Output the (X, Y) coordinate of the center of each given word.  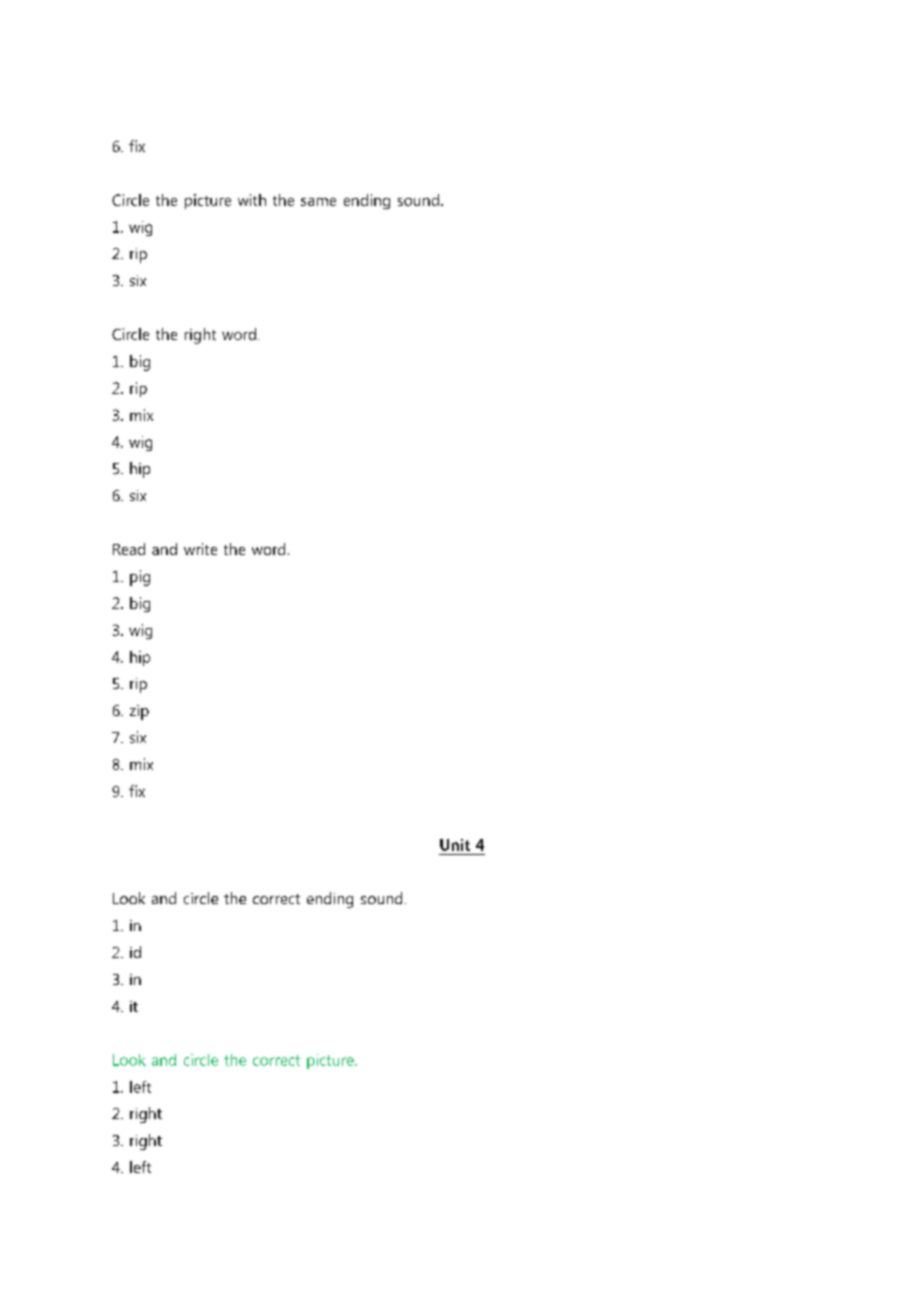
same (318, 202)
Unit (455, 845)
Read (129, 549)
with (252, 200)
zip (139, 712)
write (200, 549)
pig (140, 578)
